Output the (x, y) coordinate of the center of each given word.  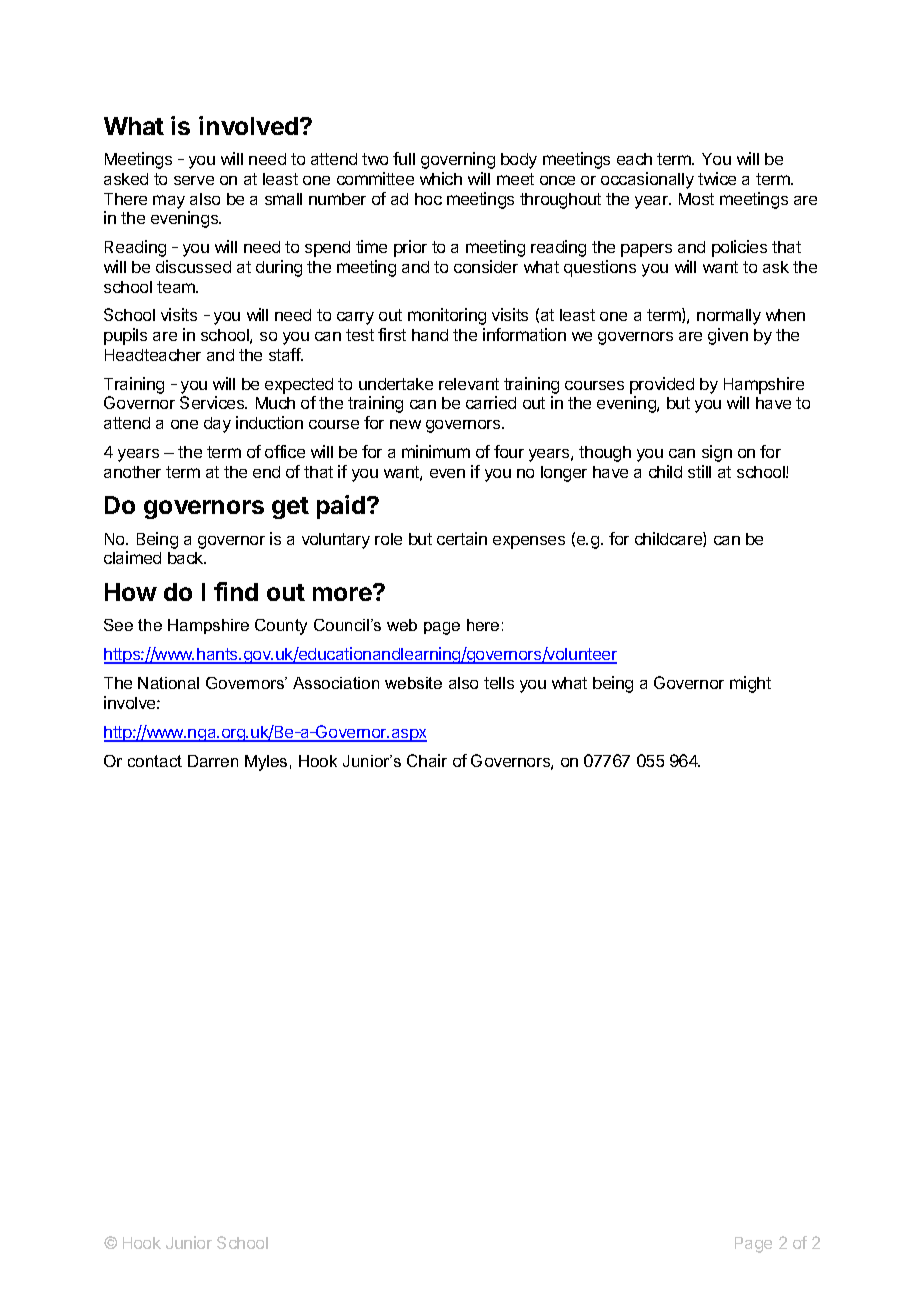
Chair (427, 760)
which (441, 178)
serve (194, 180)
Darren (213, 761)
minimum (436, 451)
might (750, 684)
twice (717, 178)
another (132, 472)
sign (717, 453)
